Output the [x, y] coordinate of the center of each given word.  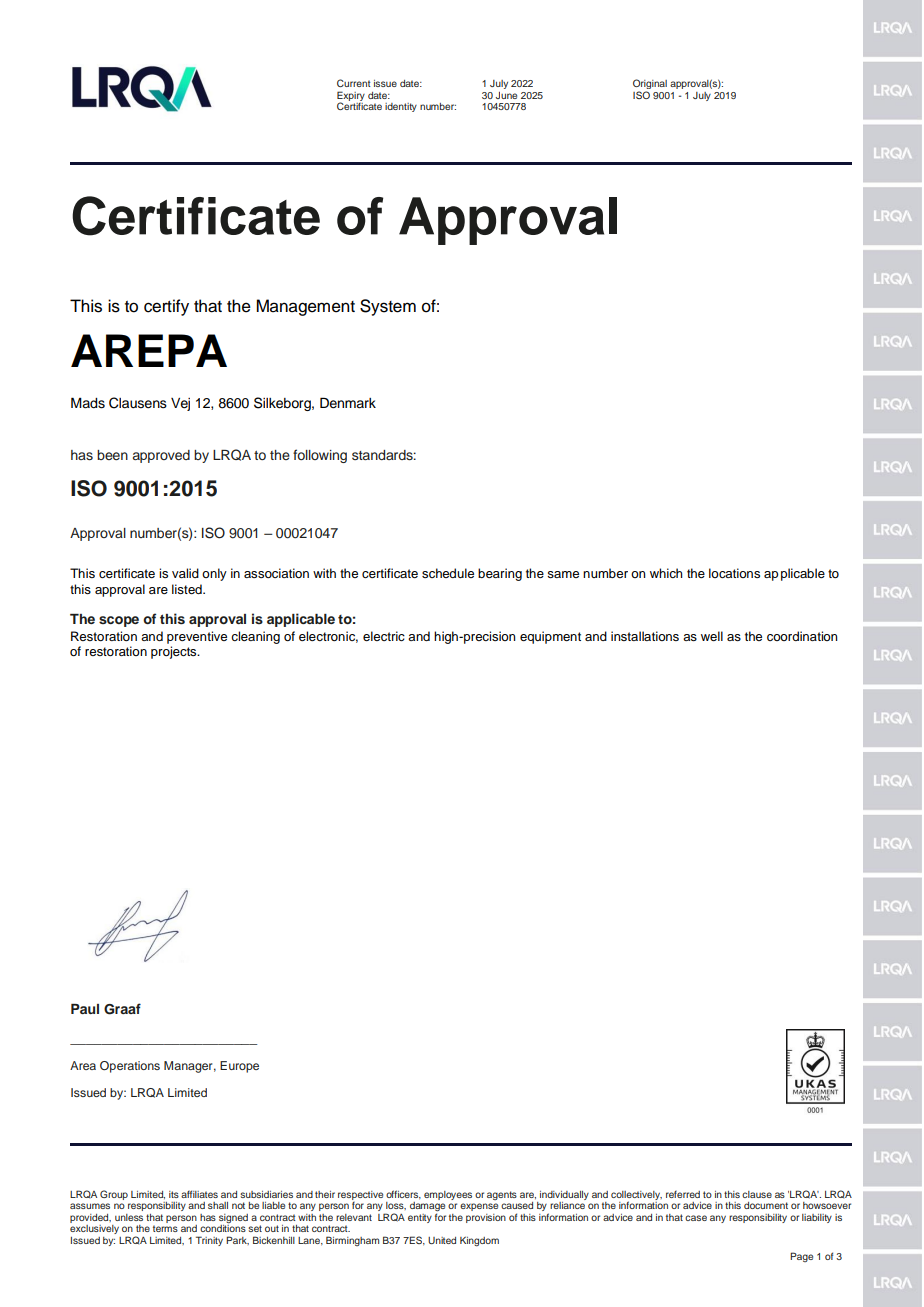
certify [166, 307]
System [388, 307]
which [666, 573]
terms [165, 1228]
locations [734, 573]
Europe [239, 1067]
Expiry [351, 97]
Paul [85, 1009]
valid [185, 573]
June [506, 95]
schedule [448, 573]
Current [354, 83]
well [712, 636]
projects [175, 652]
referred [683, 1194]
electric [384, 636]
